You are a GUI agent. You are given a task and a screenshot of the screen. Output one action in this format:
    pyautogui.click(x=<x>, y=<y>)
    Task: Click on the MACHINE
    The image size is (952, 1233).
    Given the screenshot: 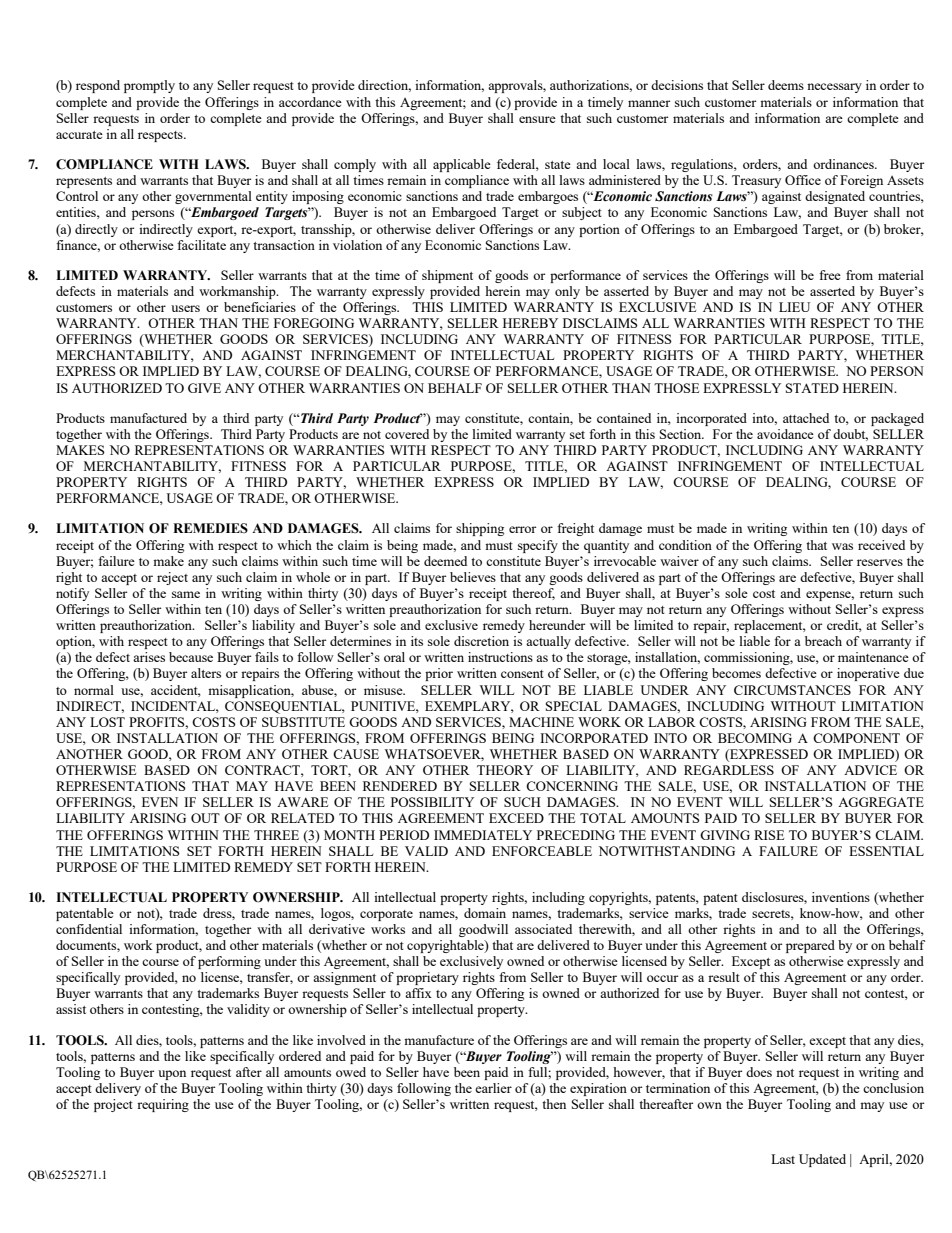 What is the action you would take?
    pyautogui.click(x=541, y=722)
